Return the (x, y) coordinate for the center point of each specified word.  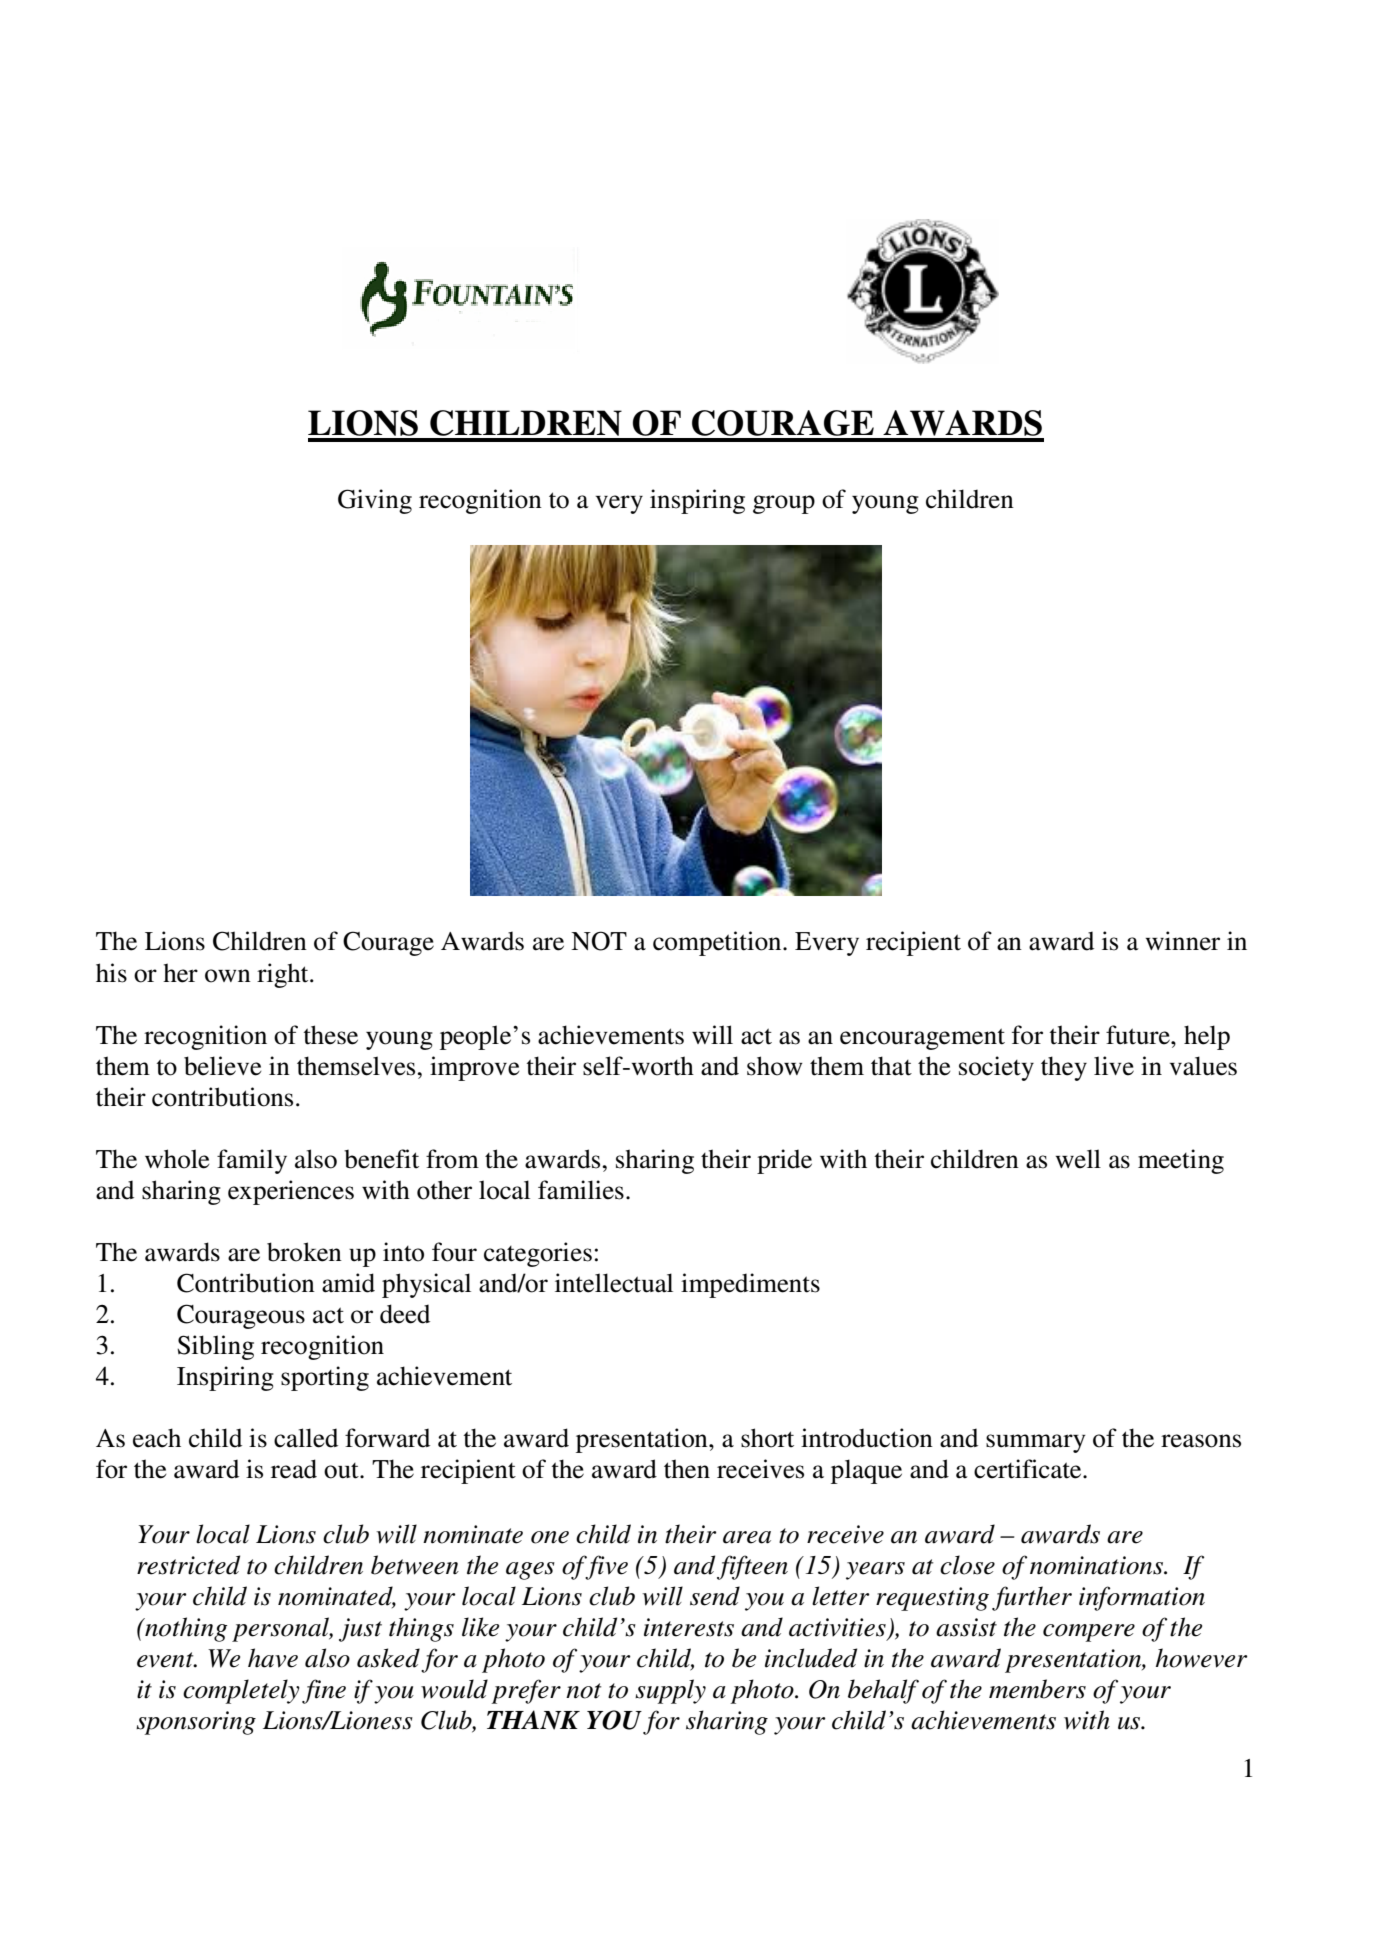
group (784, 504)
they (1064, 1068)
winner (1183, 941)
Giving (375, 501)
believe (223, 1066)
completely (241, 1691)
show (775, 1066)
